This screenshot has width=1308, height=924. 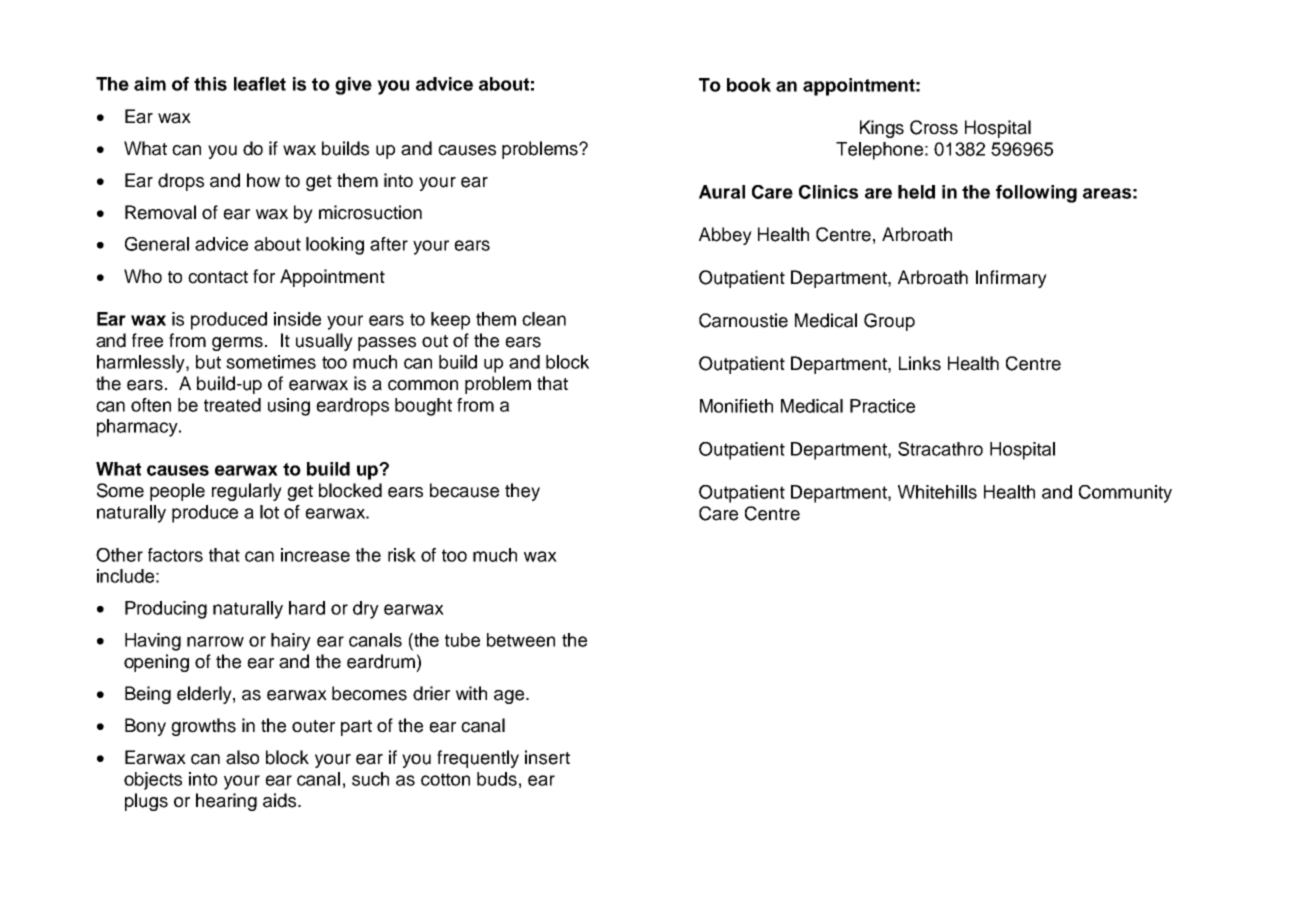 I want to click on treated, so click(x=232, y=405).
